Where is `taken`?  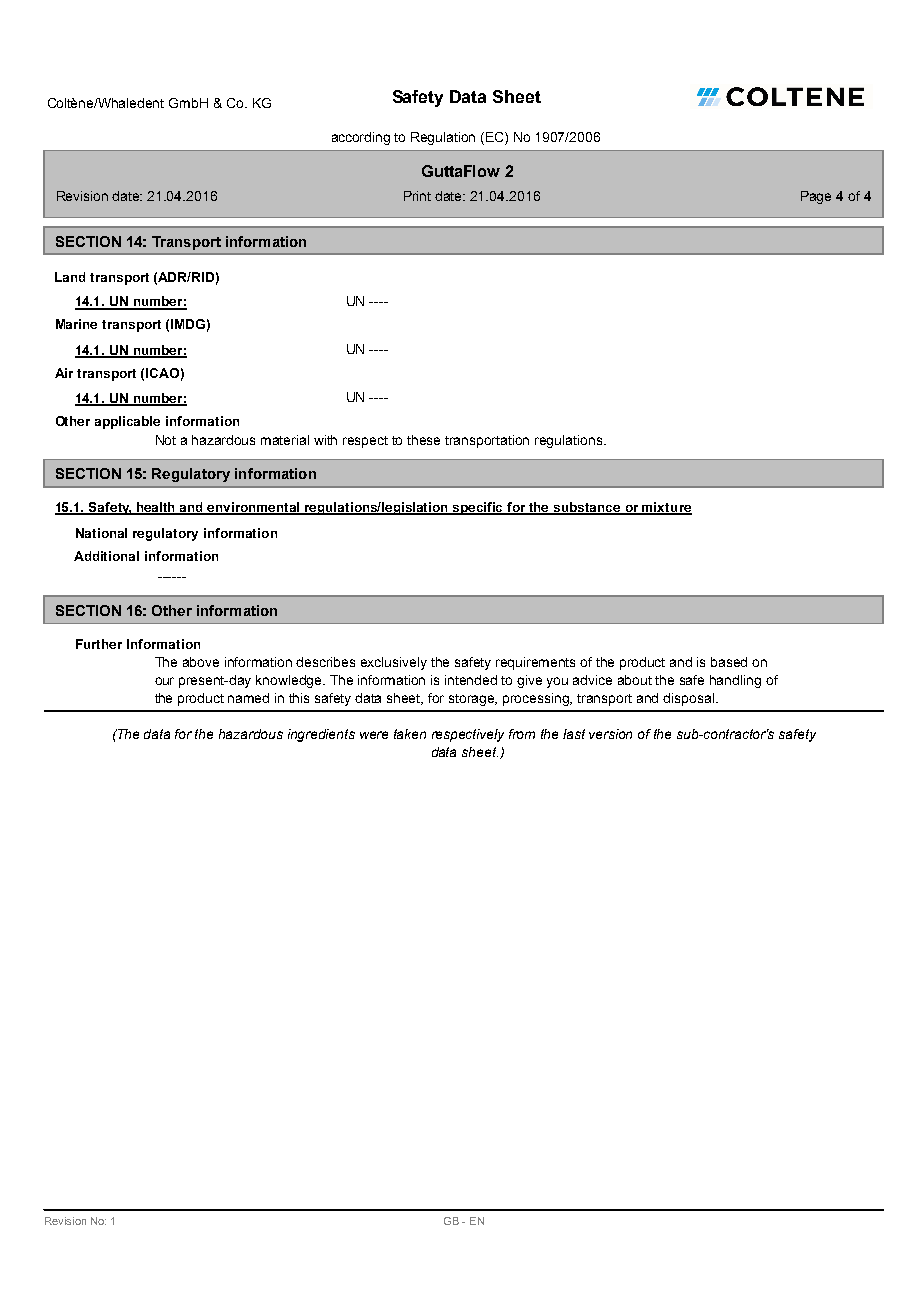
taken is located at coordinates (410, 734).
